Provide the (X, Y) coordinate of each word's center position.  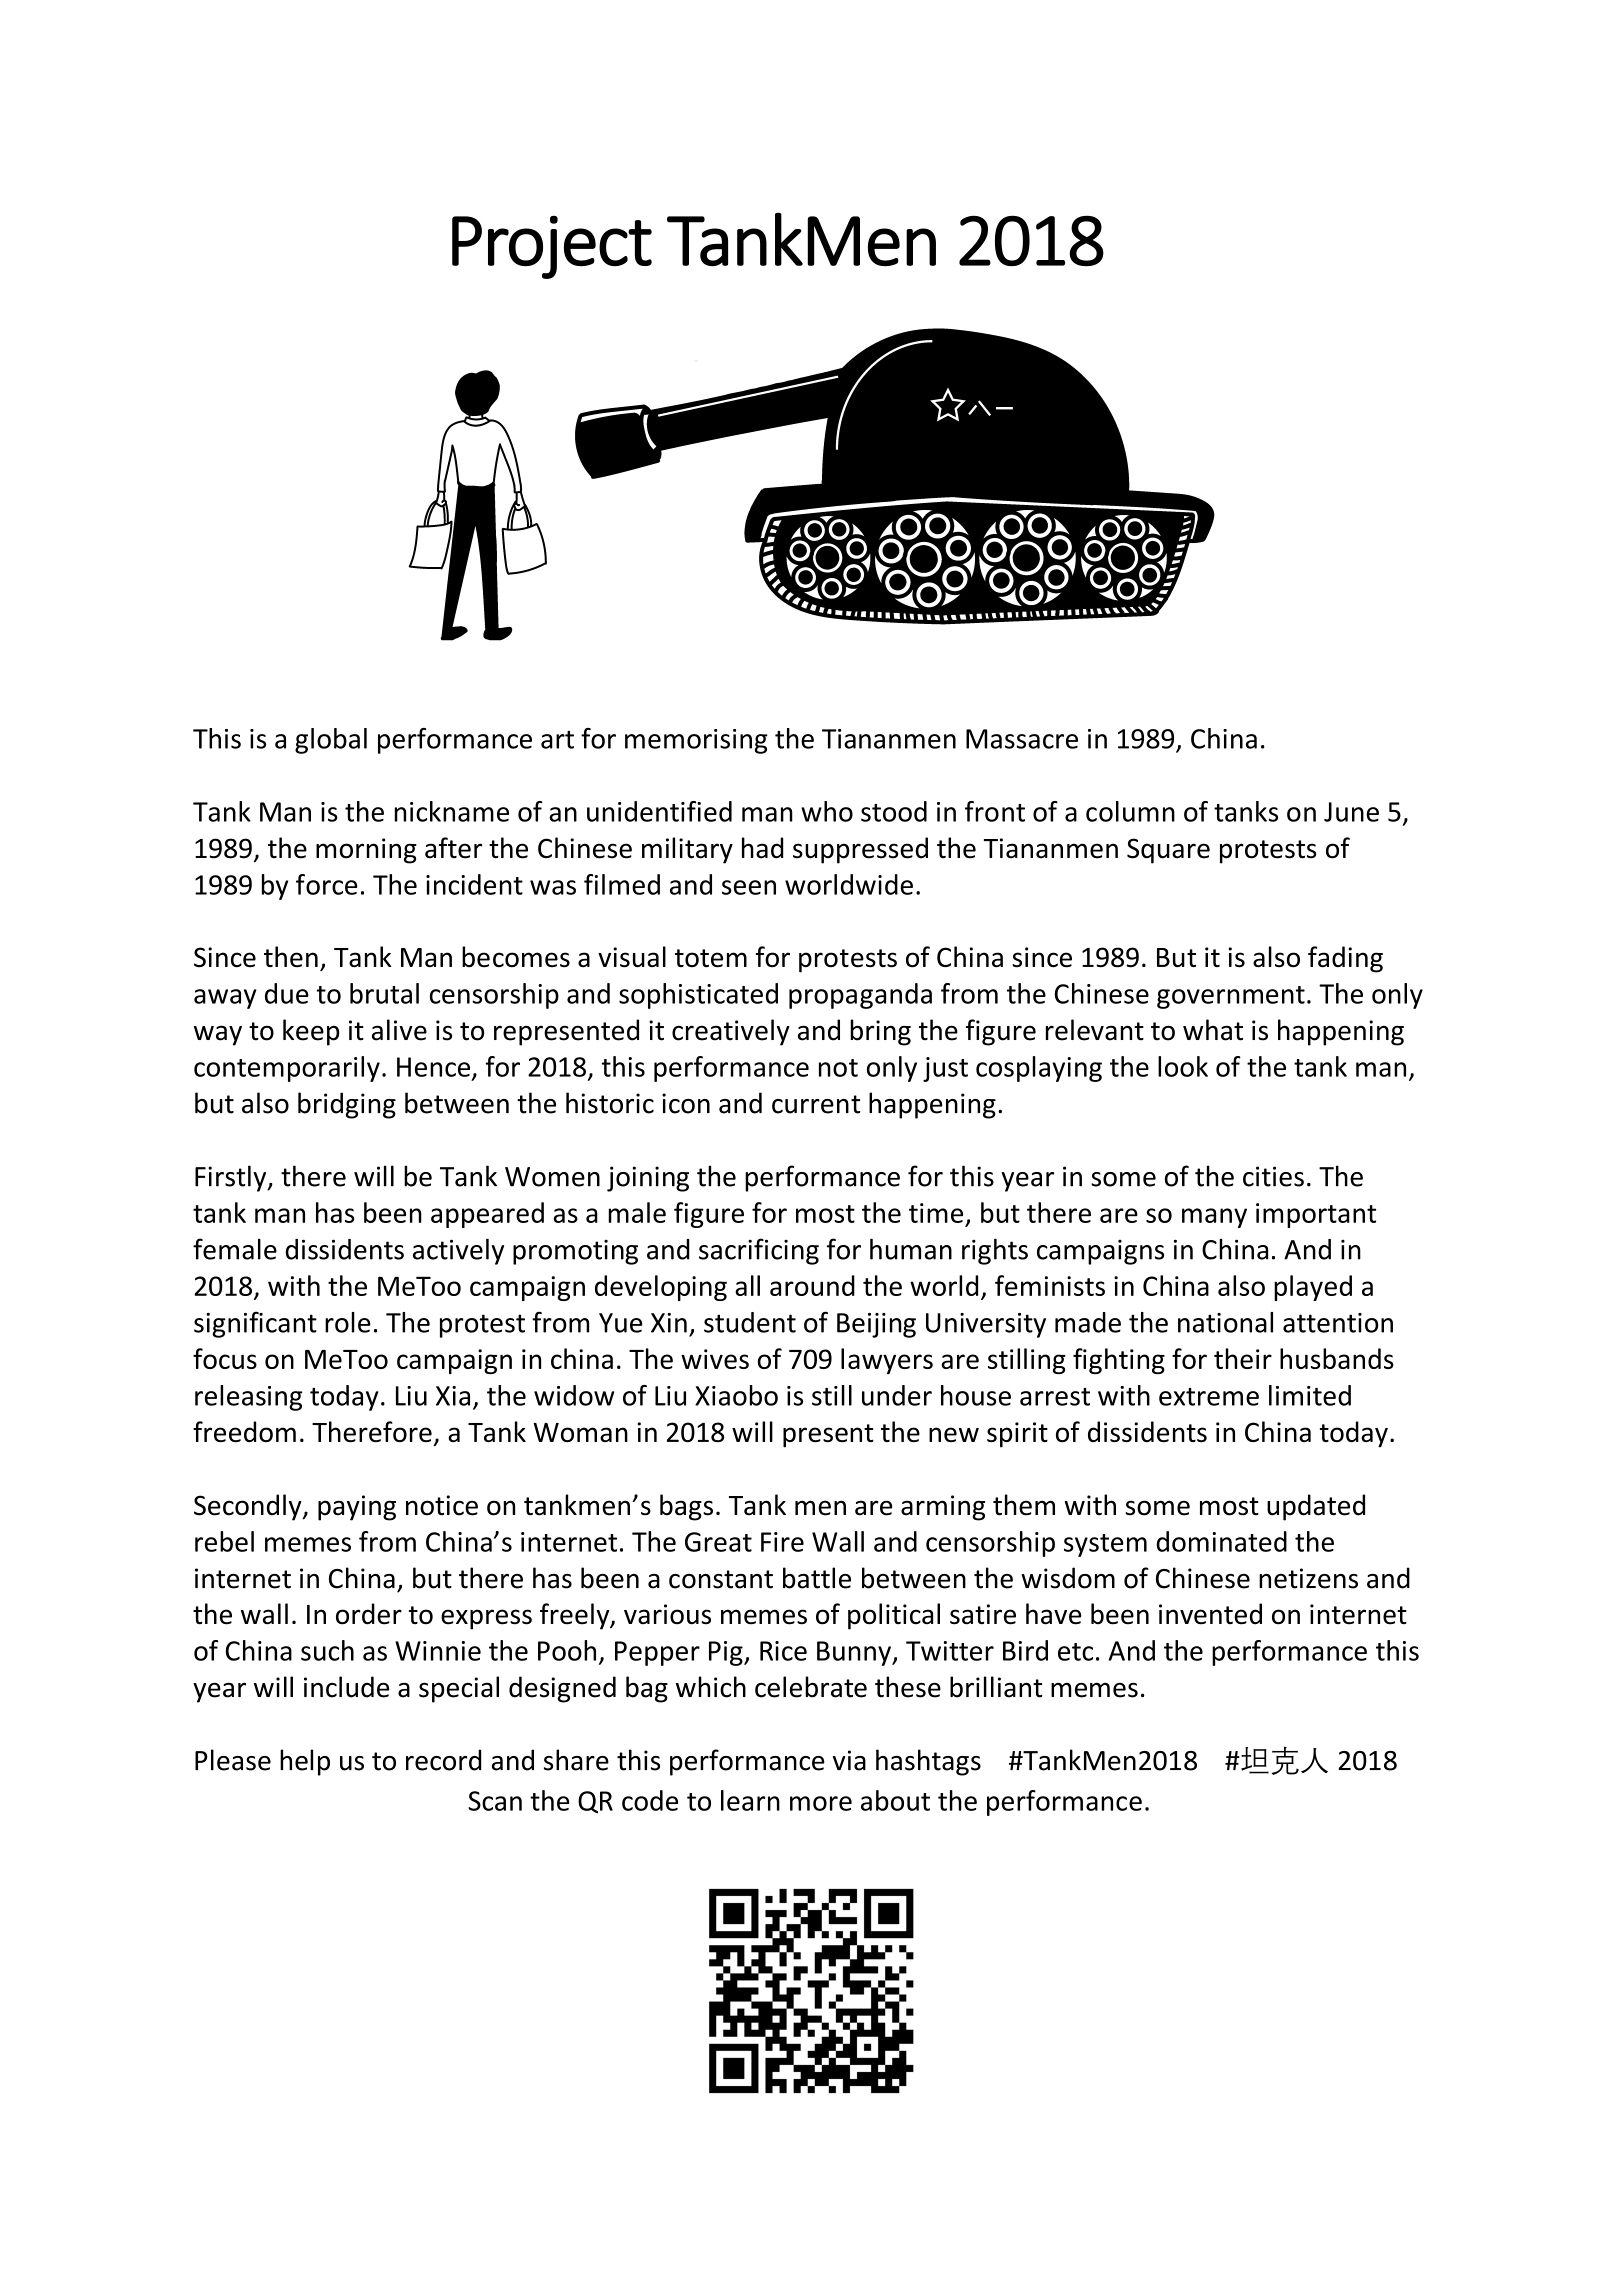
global (331, 741)
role (348, 1322)
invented (1210, 1614)
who (827, 811)
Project (552, 247)
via (849, 1760)
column (1130, 811)
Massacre (1022, 739)
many (1214, 1218)
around (812, 1285)
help (305, 1762)
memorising (696, 741)
